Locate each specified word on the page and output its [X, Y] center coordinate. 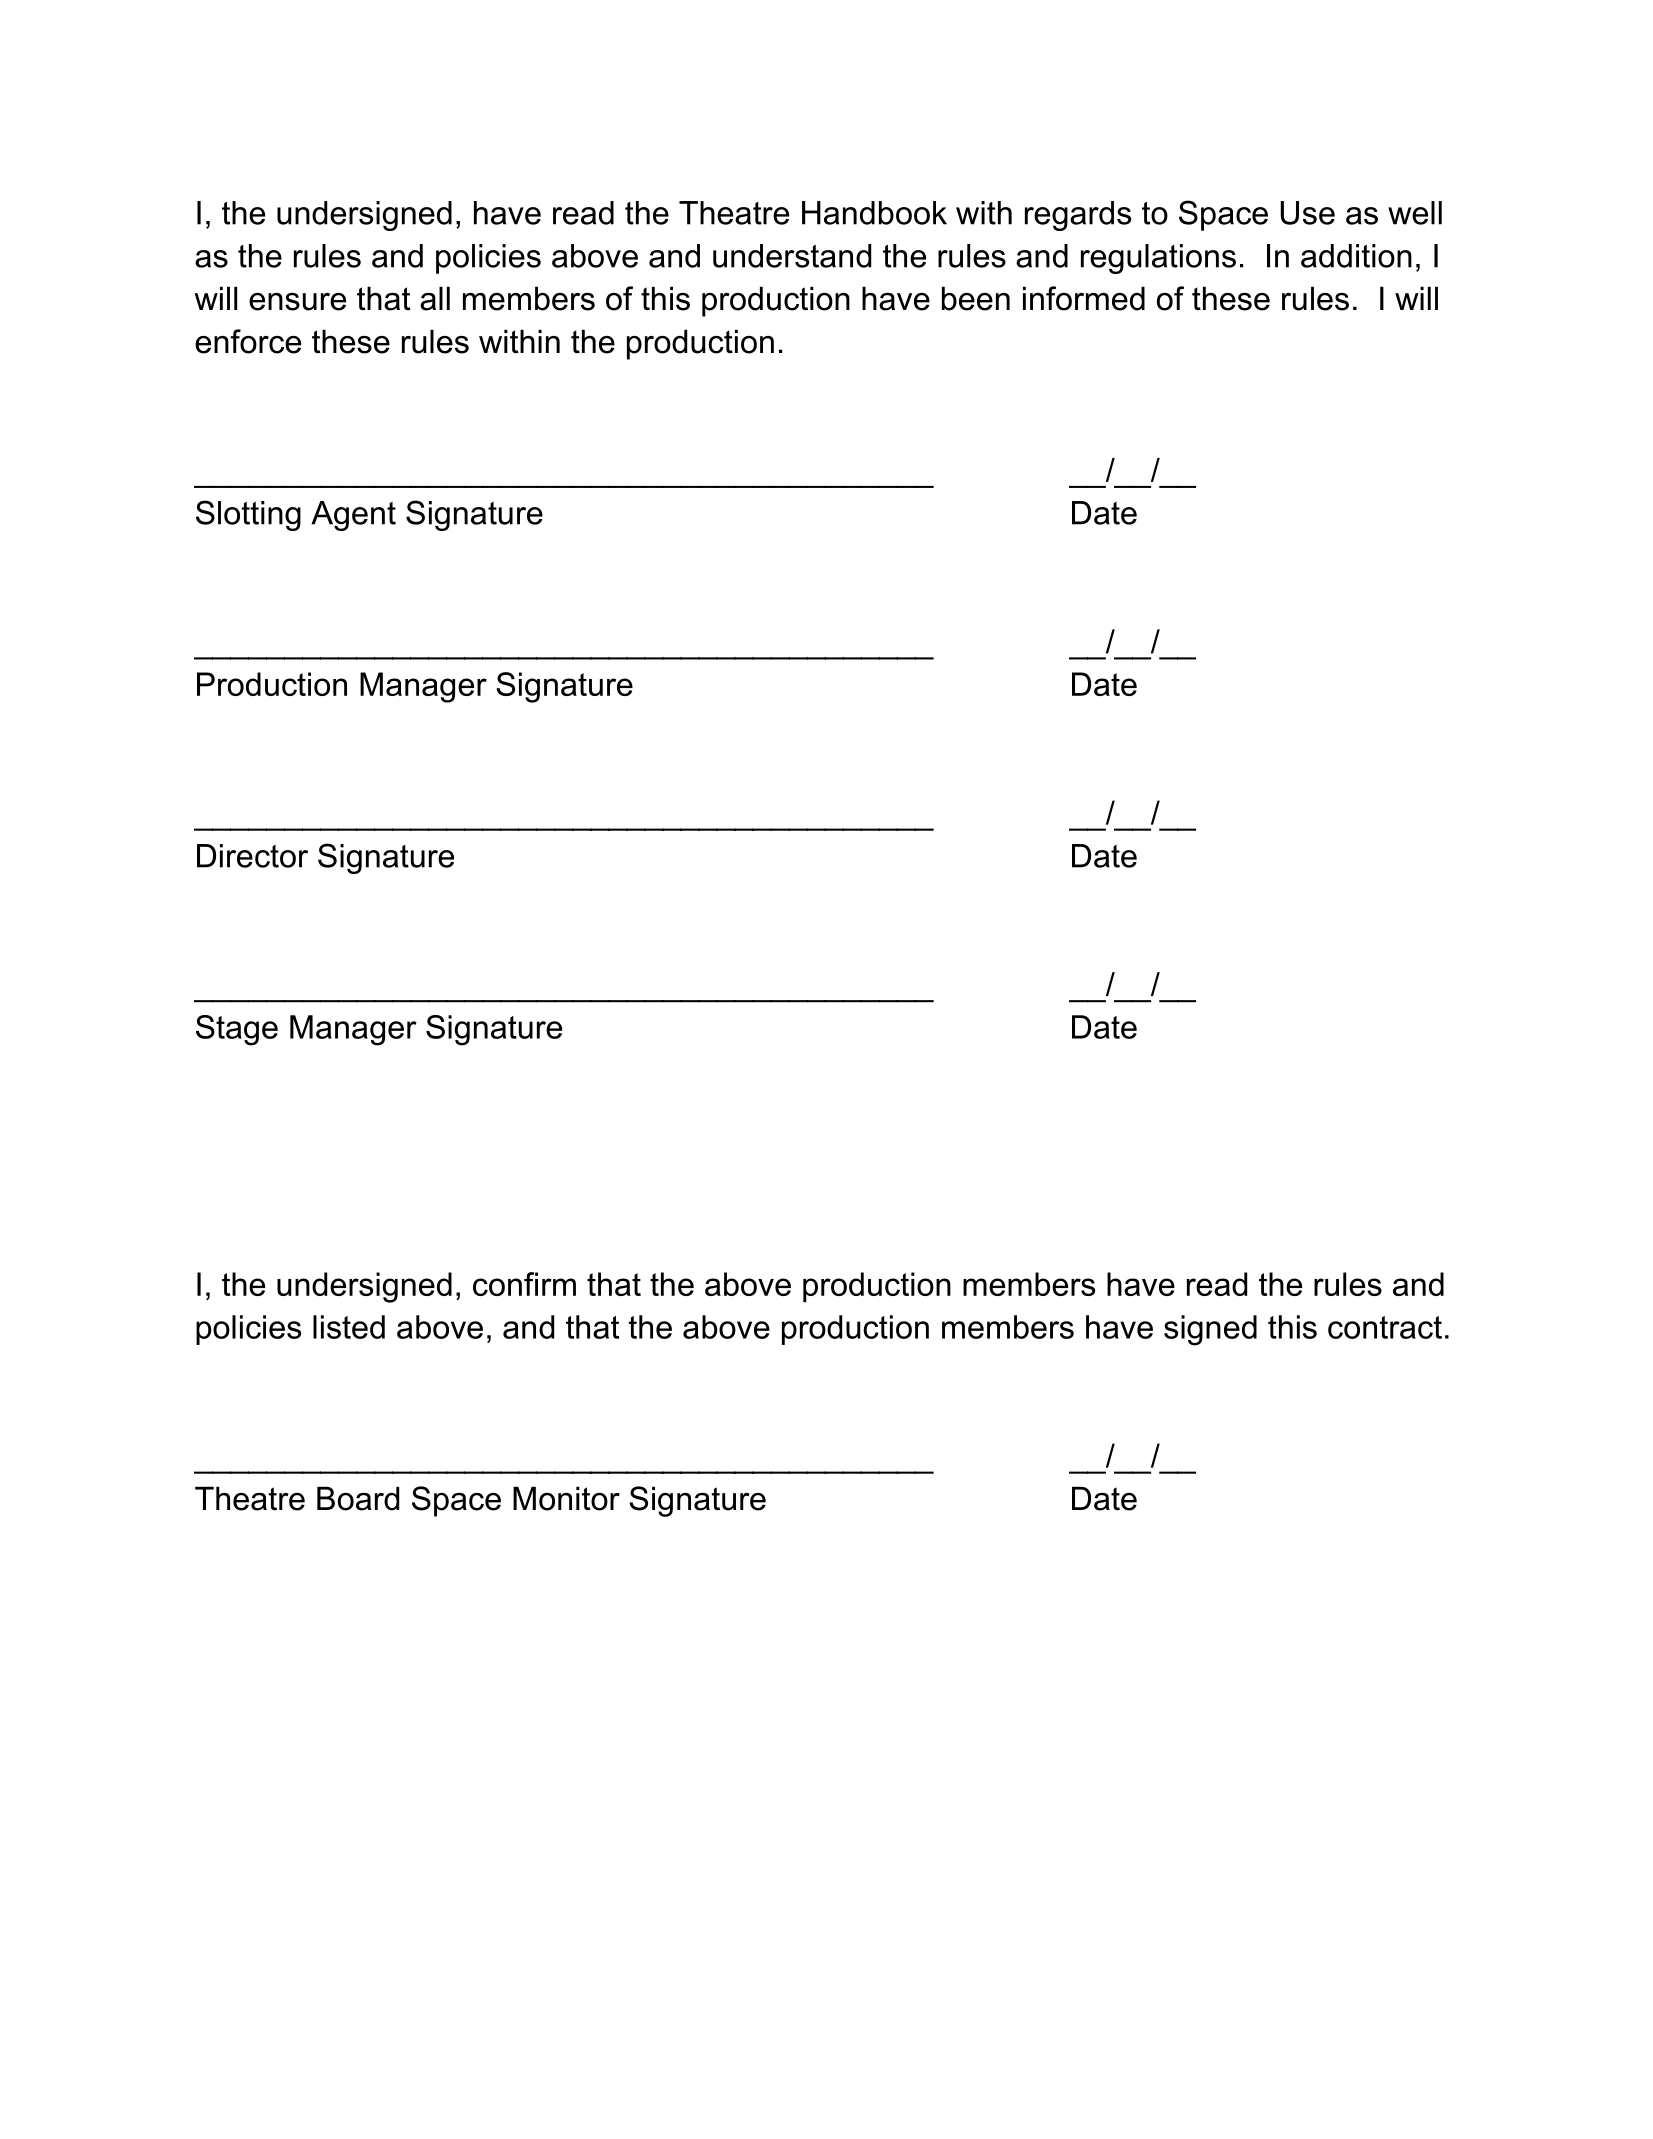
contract [1385, 1327]
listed [349, 1327]
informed [1084, 298]
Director [252, 856]
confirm [524, 1284]
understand [792, 256]
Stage [237, 1030]
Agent [353, 516]
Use [1307, 213]
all [435, 298]
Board [358, 1498]
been [976, 298]
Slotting [248, 515]
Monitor [566, 1498]
